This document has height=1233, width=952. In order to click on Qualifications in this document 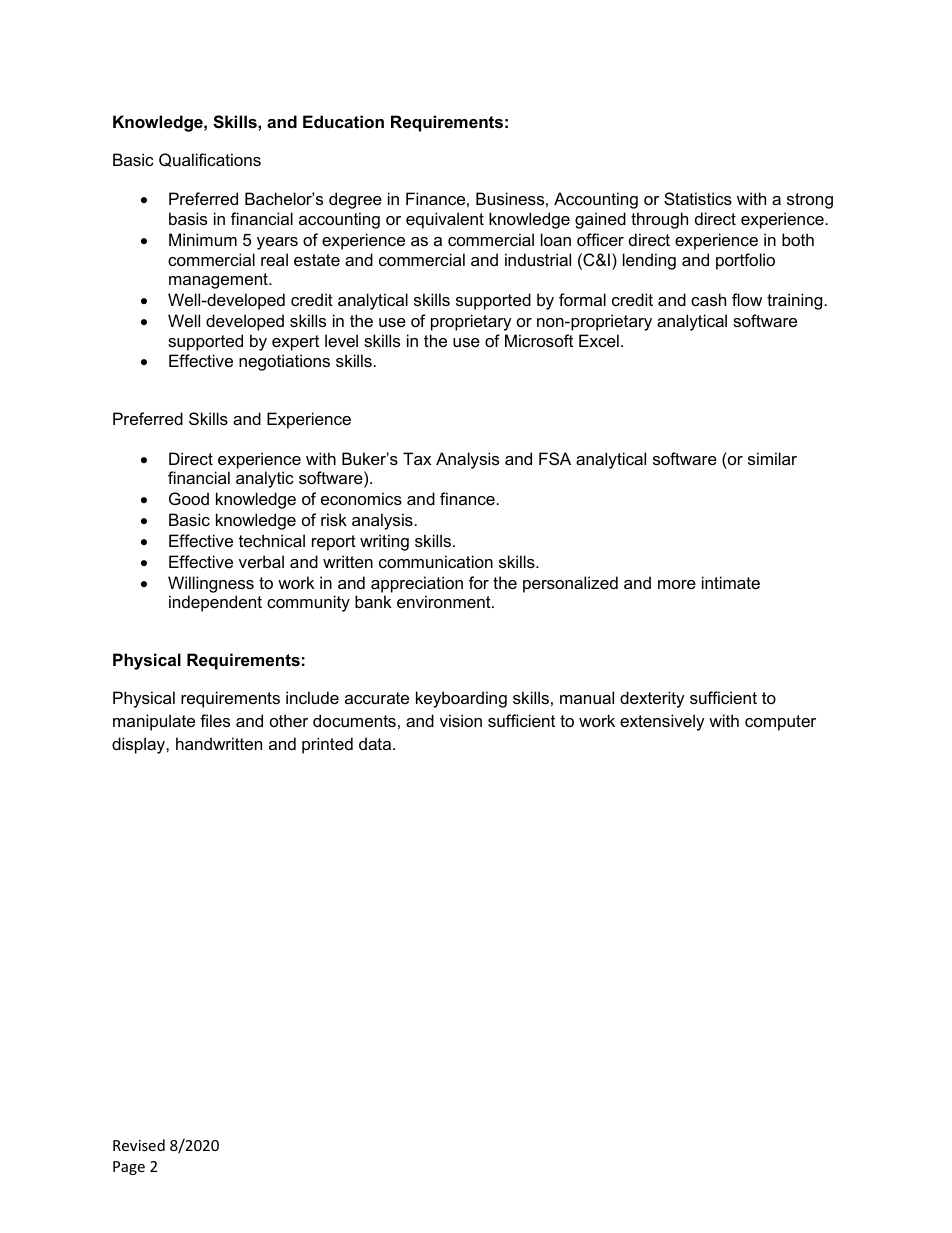, I will do `click(210, 160)`.
